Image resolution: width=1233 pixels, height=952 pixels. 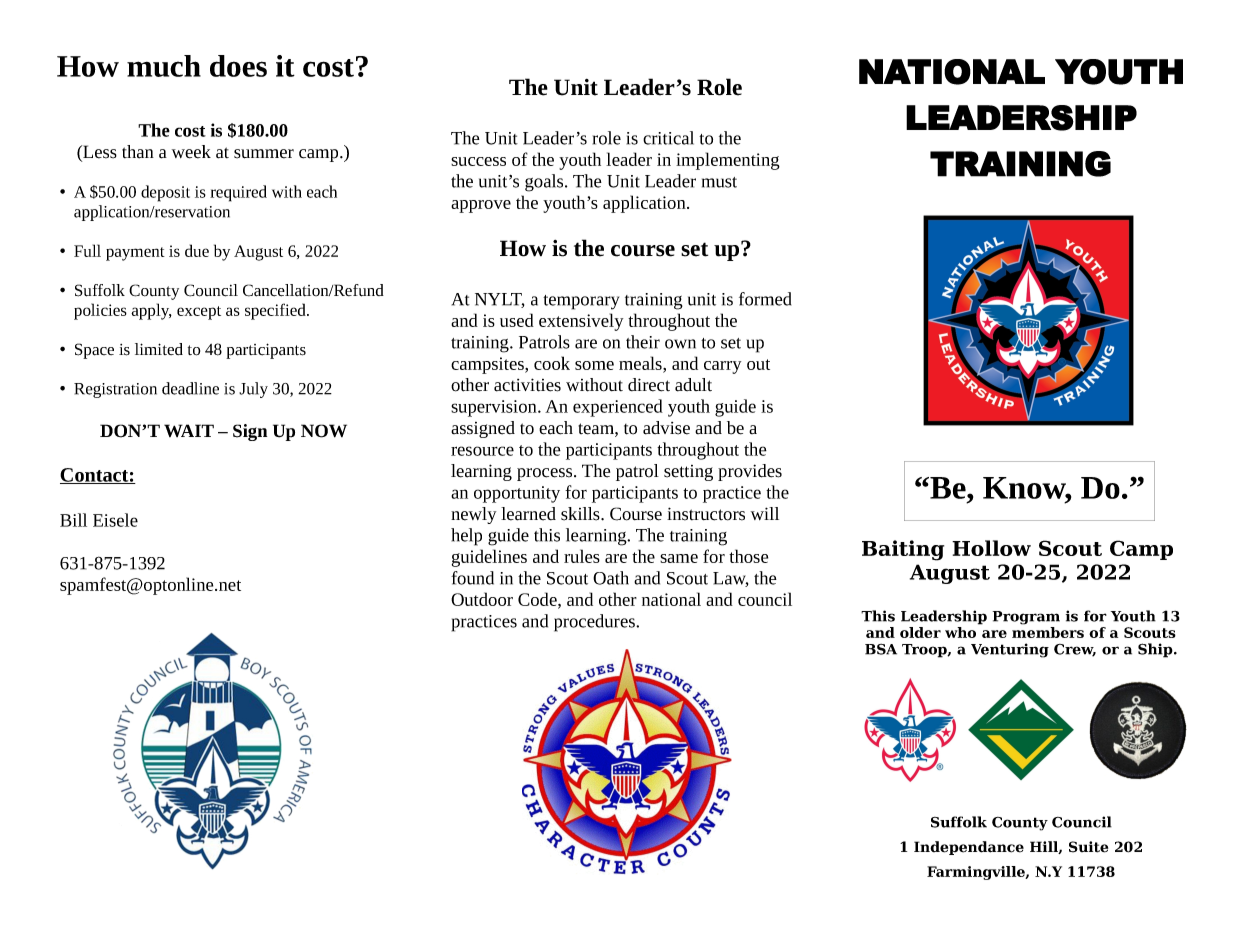 What do you see at coordinates (595, 623) in the image?
I see `procedures` at bounding box center [595, 623].
